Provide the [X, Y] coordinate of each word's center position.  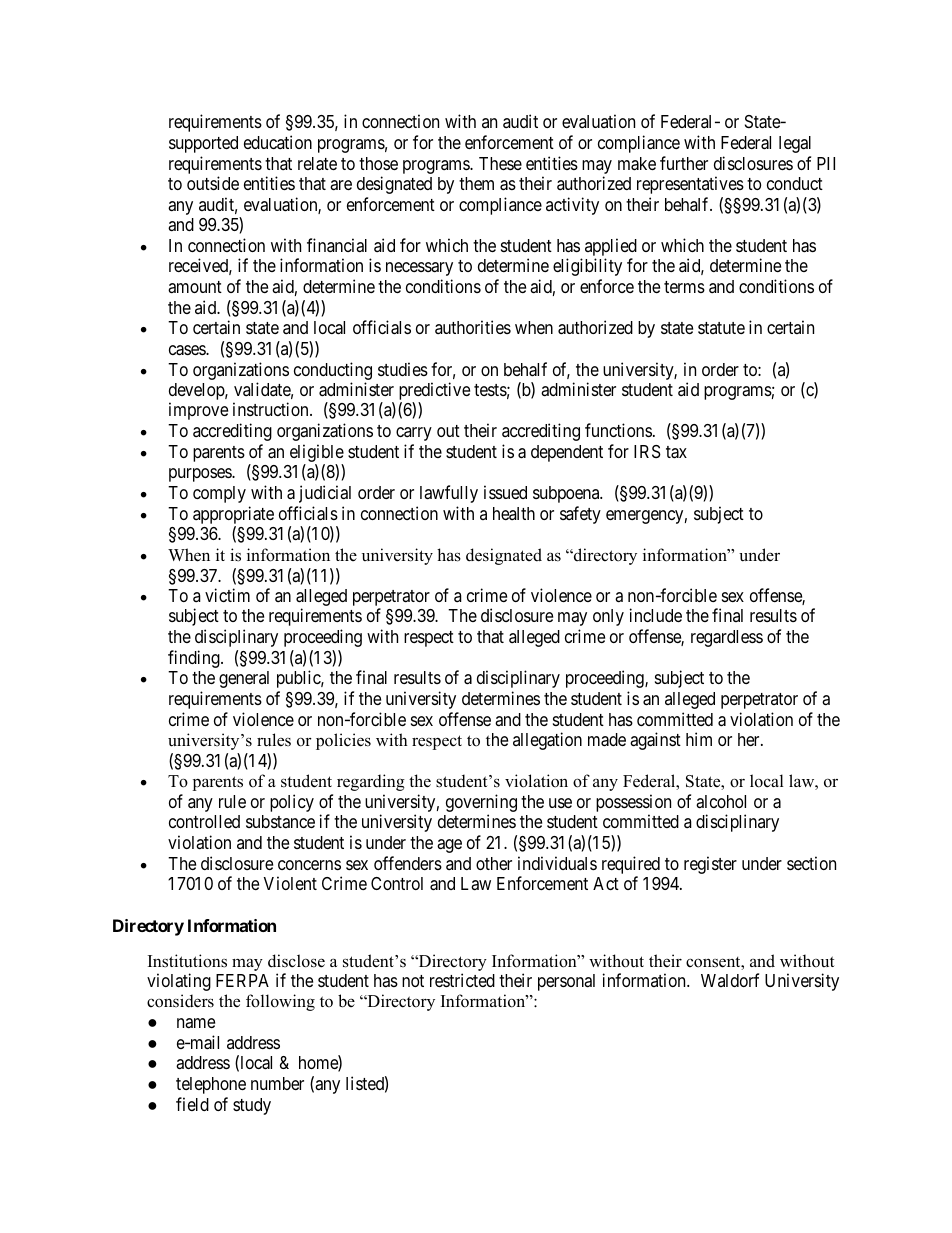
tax [676, 452]
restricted [462, 980]
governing [481, 804]
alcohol [721, 801]
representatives [690, 185]
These [500, 163]
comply [219, 494]
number [277, 1083]
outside [213, 183]
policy [292, 803]
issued [505, 492]
